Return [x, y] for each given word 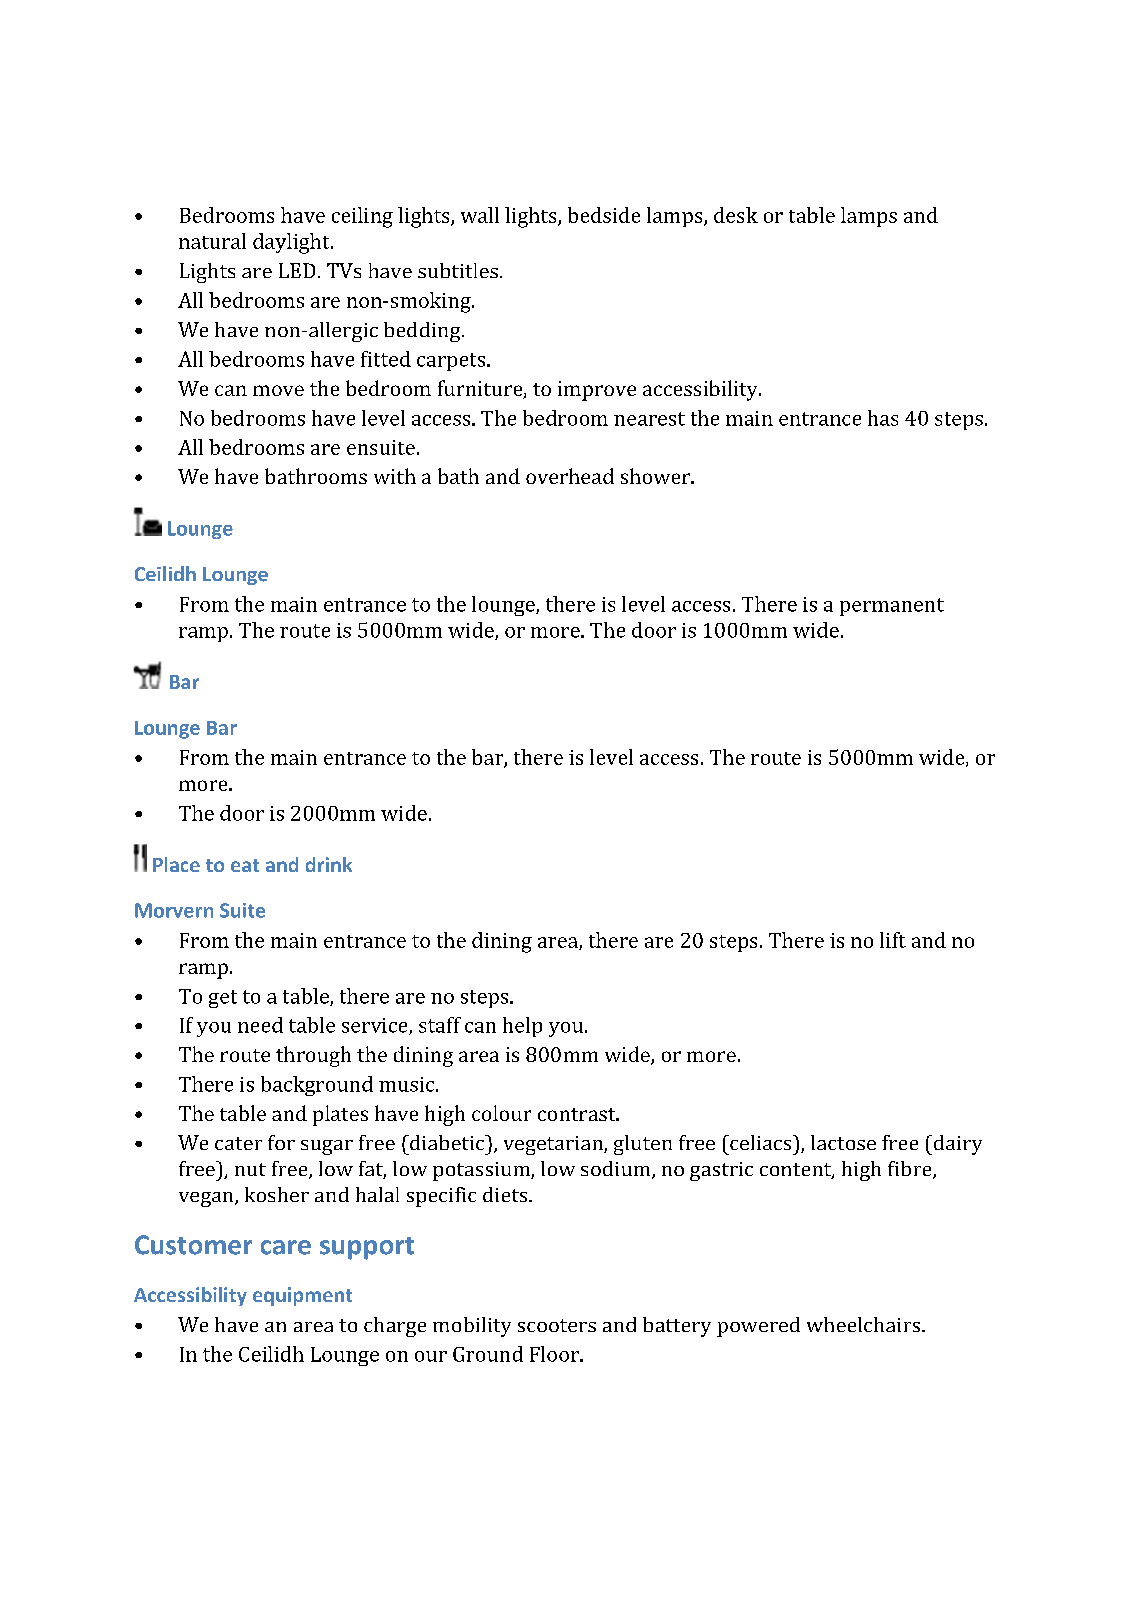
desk [736, 215]
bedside [604, 215]
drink [329, 864]
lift [893, 940]
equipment [302, 1296]
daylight [292, 243]
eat [245, 865]
